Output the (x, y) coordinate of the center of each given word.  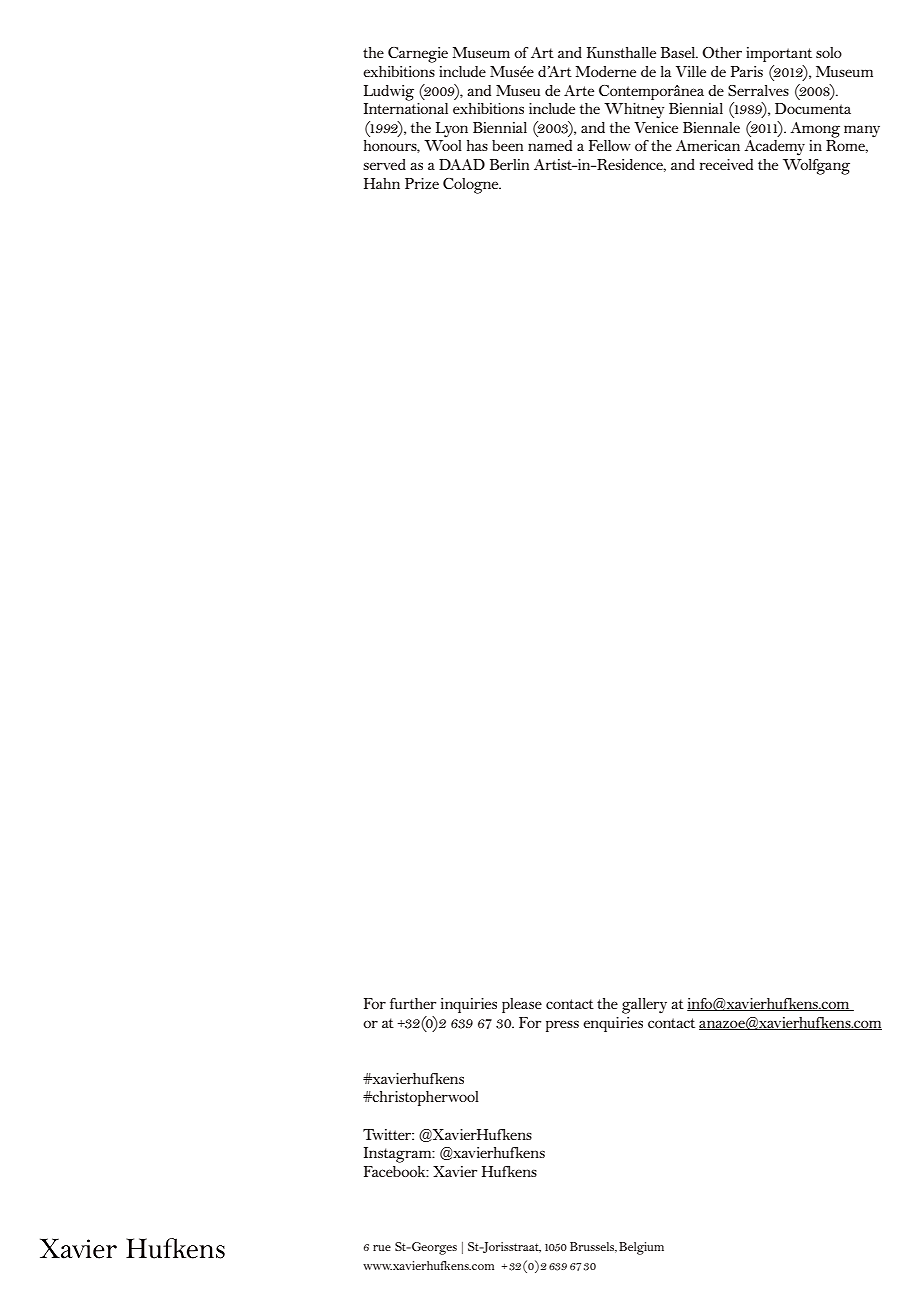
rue (382, 1248)
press (562, 1026)
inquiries (469, 1005)
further (413, 1003)
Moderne (606, 71)
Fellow (610, 145)
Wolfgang (816, 167)
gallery (644, 1006)
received (726, 164)
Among (815, 130)
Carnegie (418, 55)
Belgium (641, 1248)
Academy (775, 148)
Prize (422, 183)
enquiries (613, 1024)
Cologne (472, 186)
